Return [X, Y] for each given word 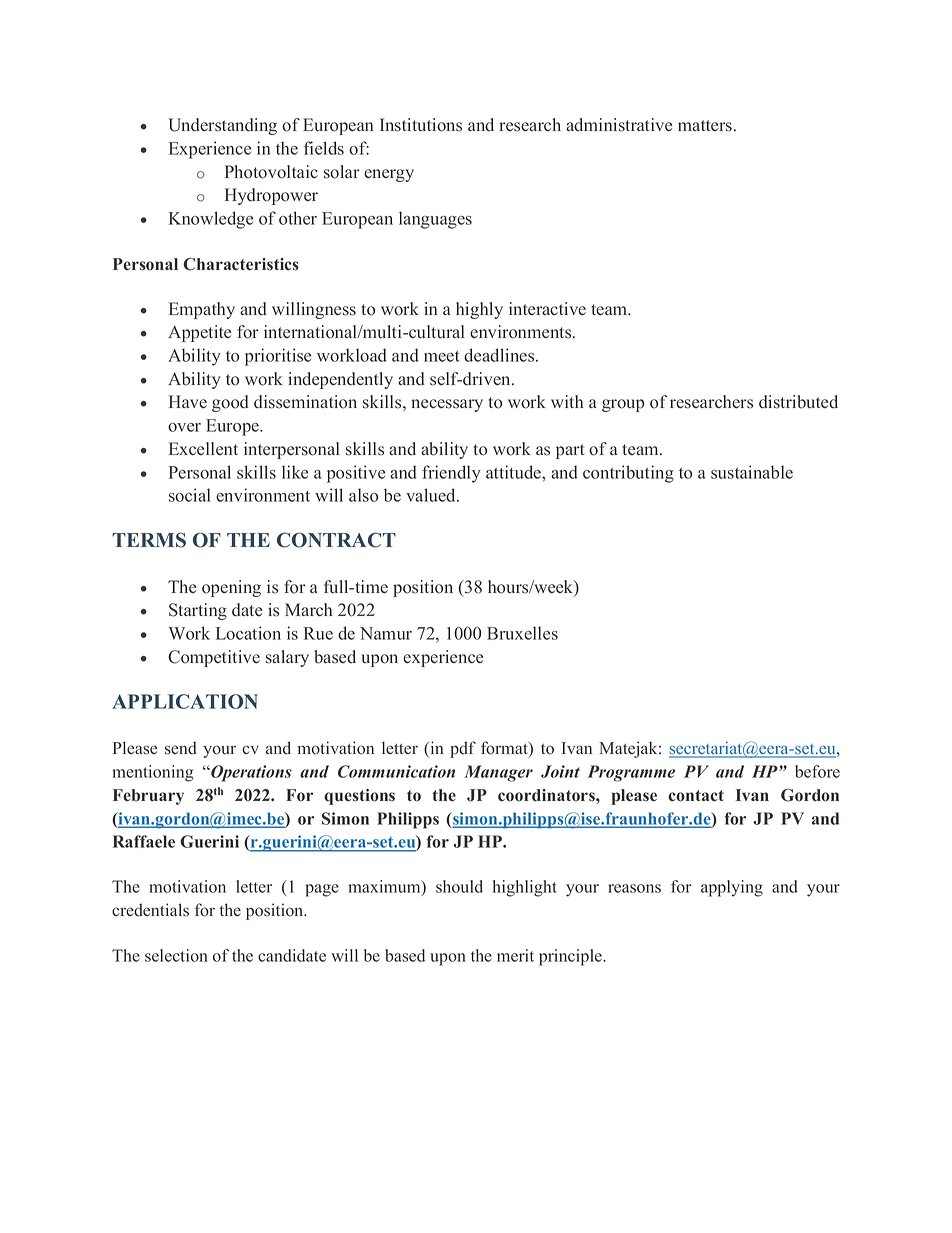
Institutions [421, 125]
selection [176, 955]
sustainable [752, 472]
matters [705, 126]
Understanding [222, 126]
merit [515, 955]
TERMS [149, 540]
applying [732, 888]
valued [432, 495]
